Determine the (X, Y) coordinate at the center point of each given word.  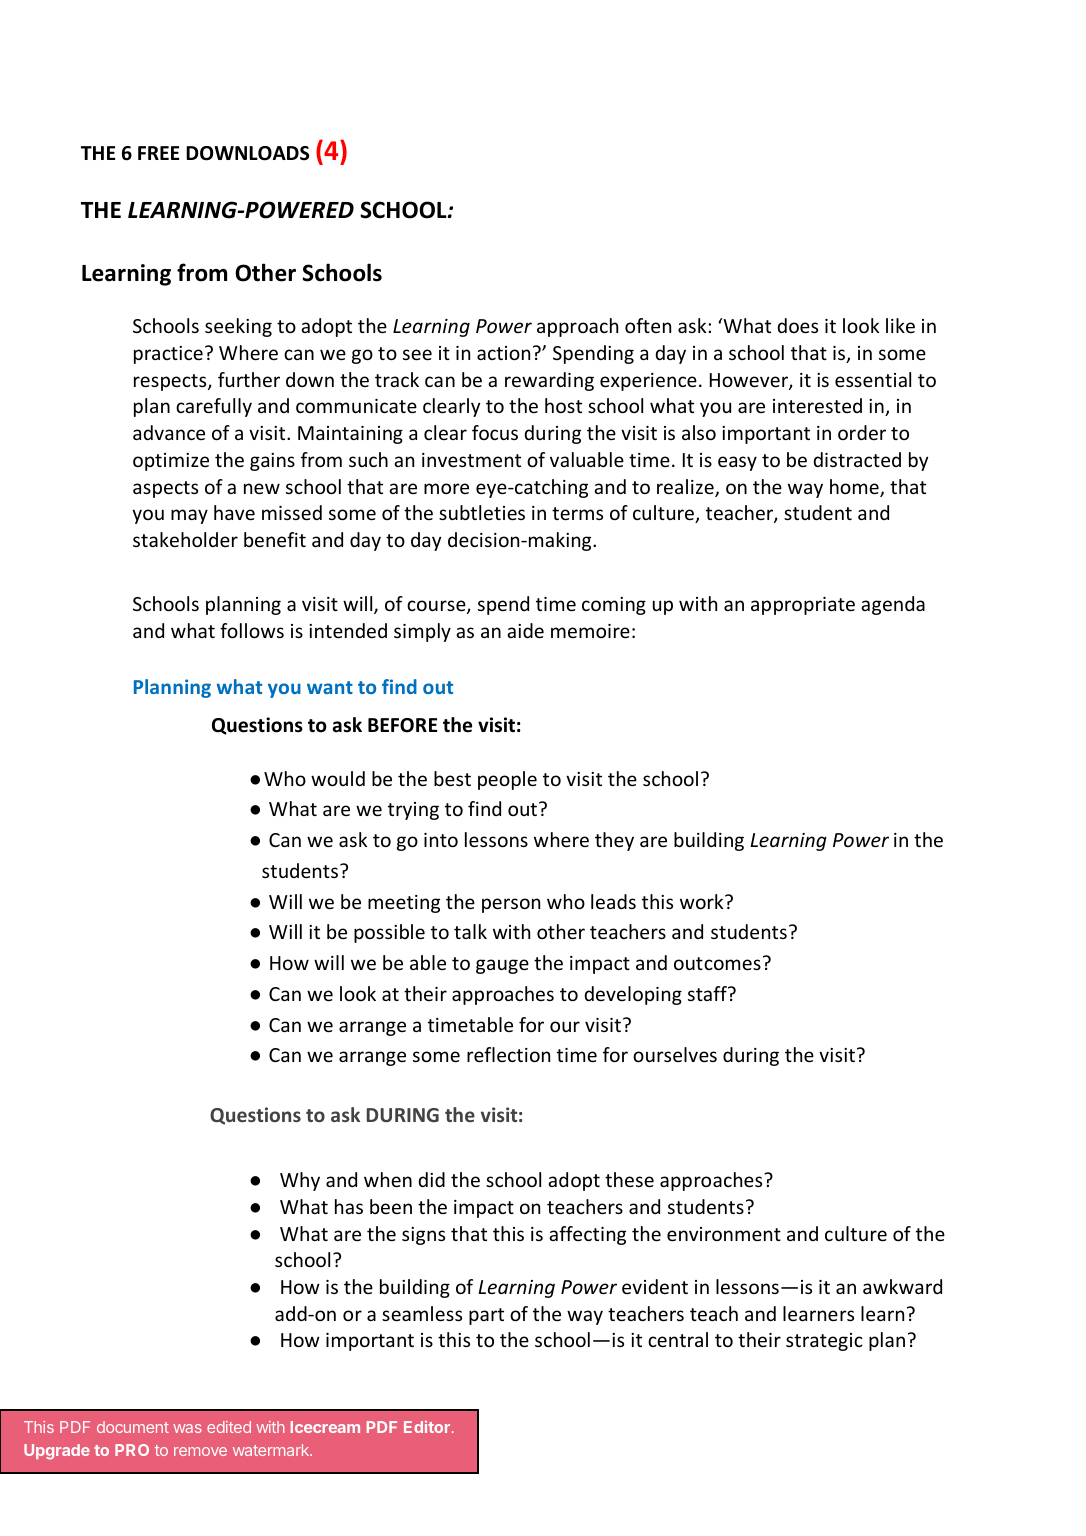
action (503, 353)
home (855, 488)
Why (300, 1181)
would (338, 778)
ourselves (675, 1054)
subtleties (482, 512)
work (703, 901)
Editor (427, 1427)
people (507, 780)
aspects (165, 489)
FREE (158, 153)
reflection (508, 1054)
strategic (824, 1342)
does (798, 325)
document (133, 1427)
